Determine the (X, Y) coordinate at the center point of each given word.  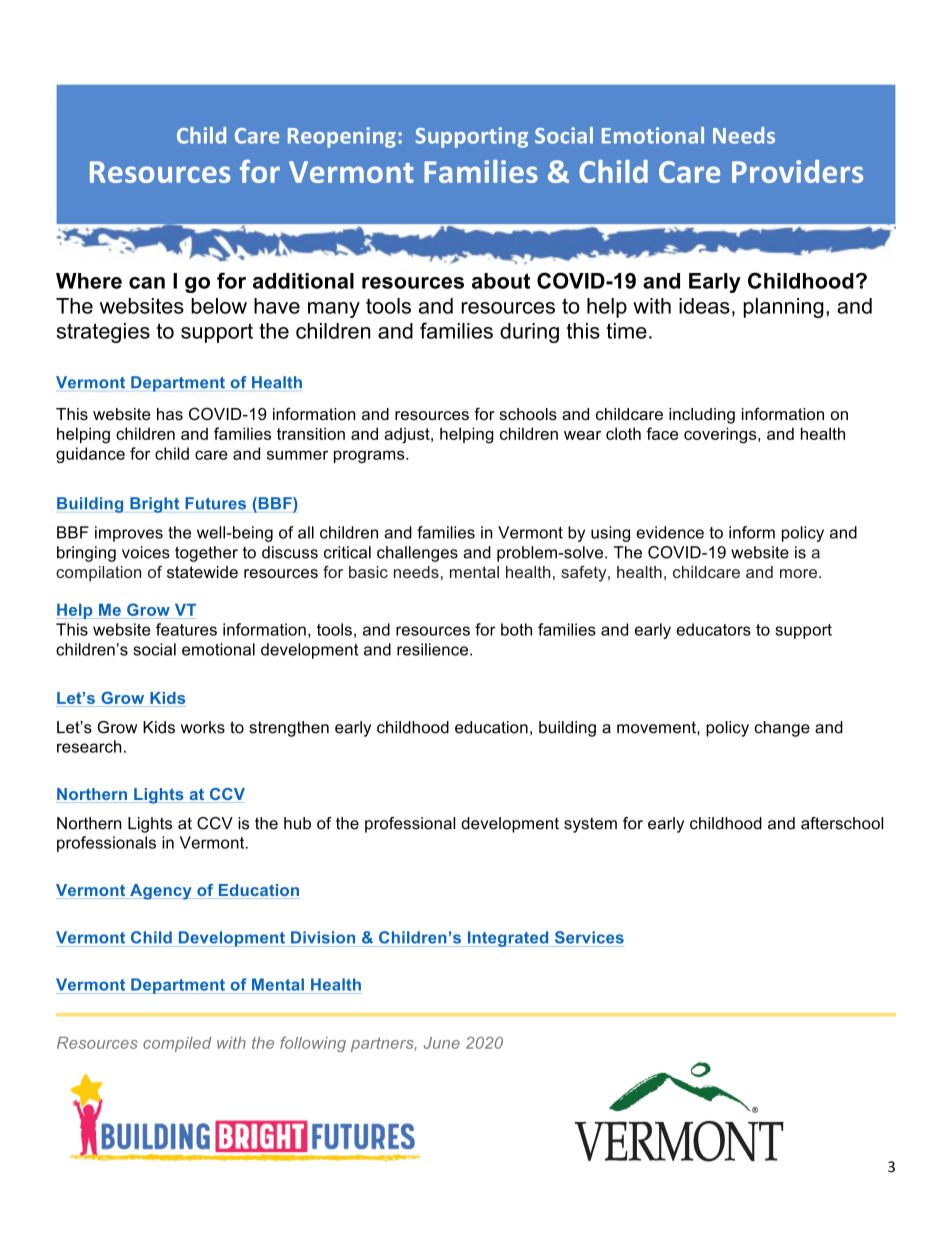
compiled (177, 1044)
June (442, 1043)
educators (713, 629)
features (186, 629)
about (501, 281)
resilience (432, 649)
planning (783, 308)
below (219, 306)
